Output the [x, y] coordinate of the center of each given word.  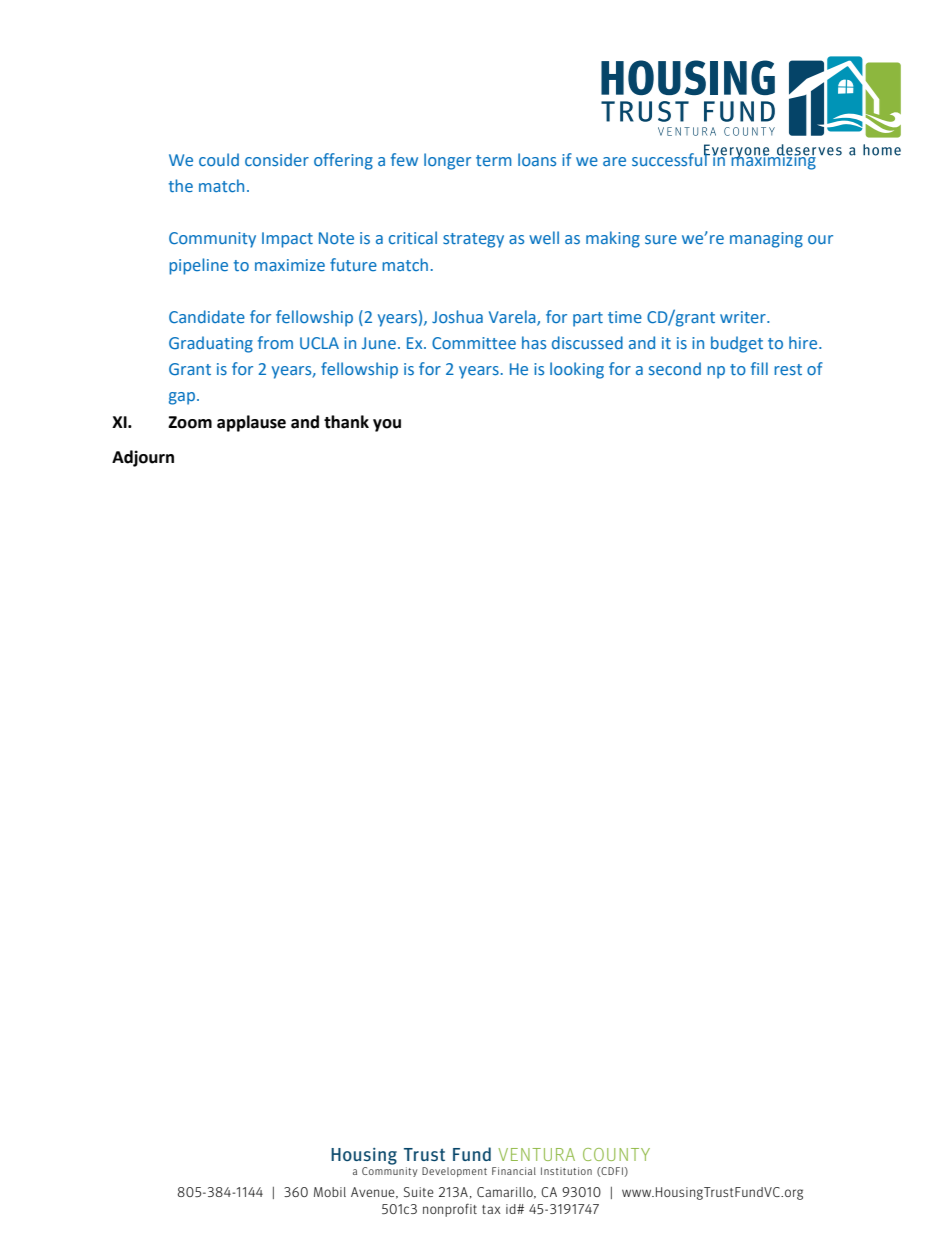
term [493, 160]
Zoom [190, 422]
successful [670, 158]
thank [346, 422]
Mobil [330, 1192]
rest [788, 369]
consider [277, 159]
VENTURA [536, 1154]
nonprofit [450, 1210]
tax [491, 1209]
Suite [419, 1192]
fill [759, 368]
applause [251, 423]
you [387, 425]
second [675, 368]
